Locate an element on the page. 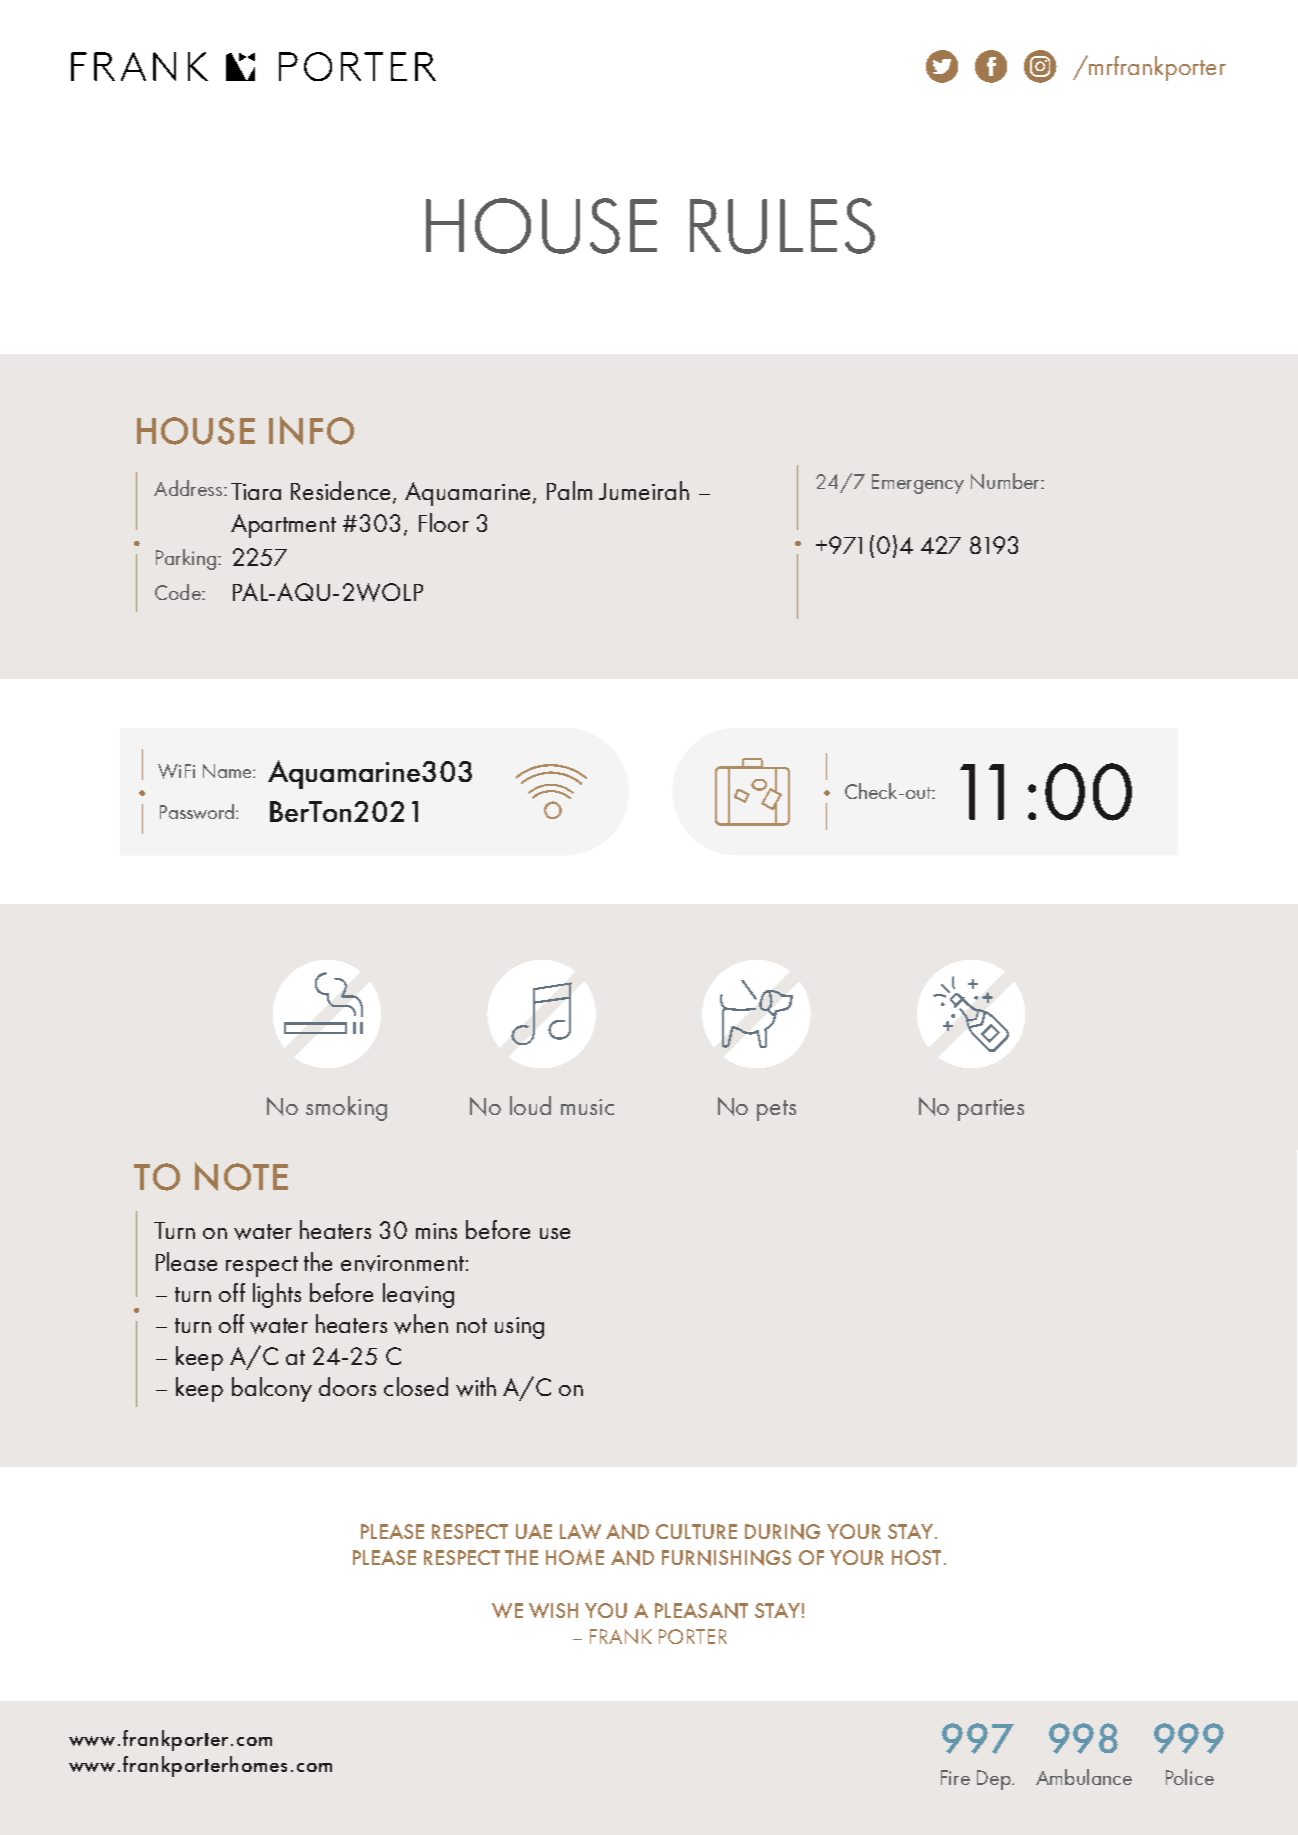 The image size is (1298, 1835). RULES is located at coordinates (782, 226).
